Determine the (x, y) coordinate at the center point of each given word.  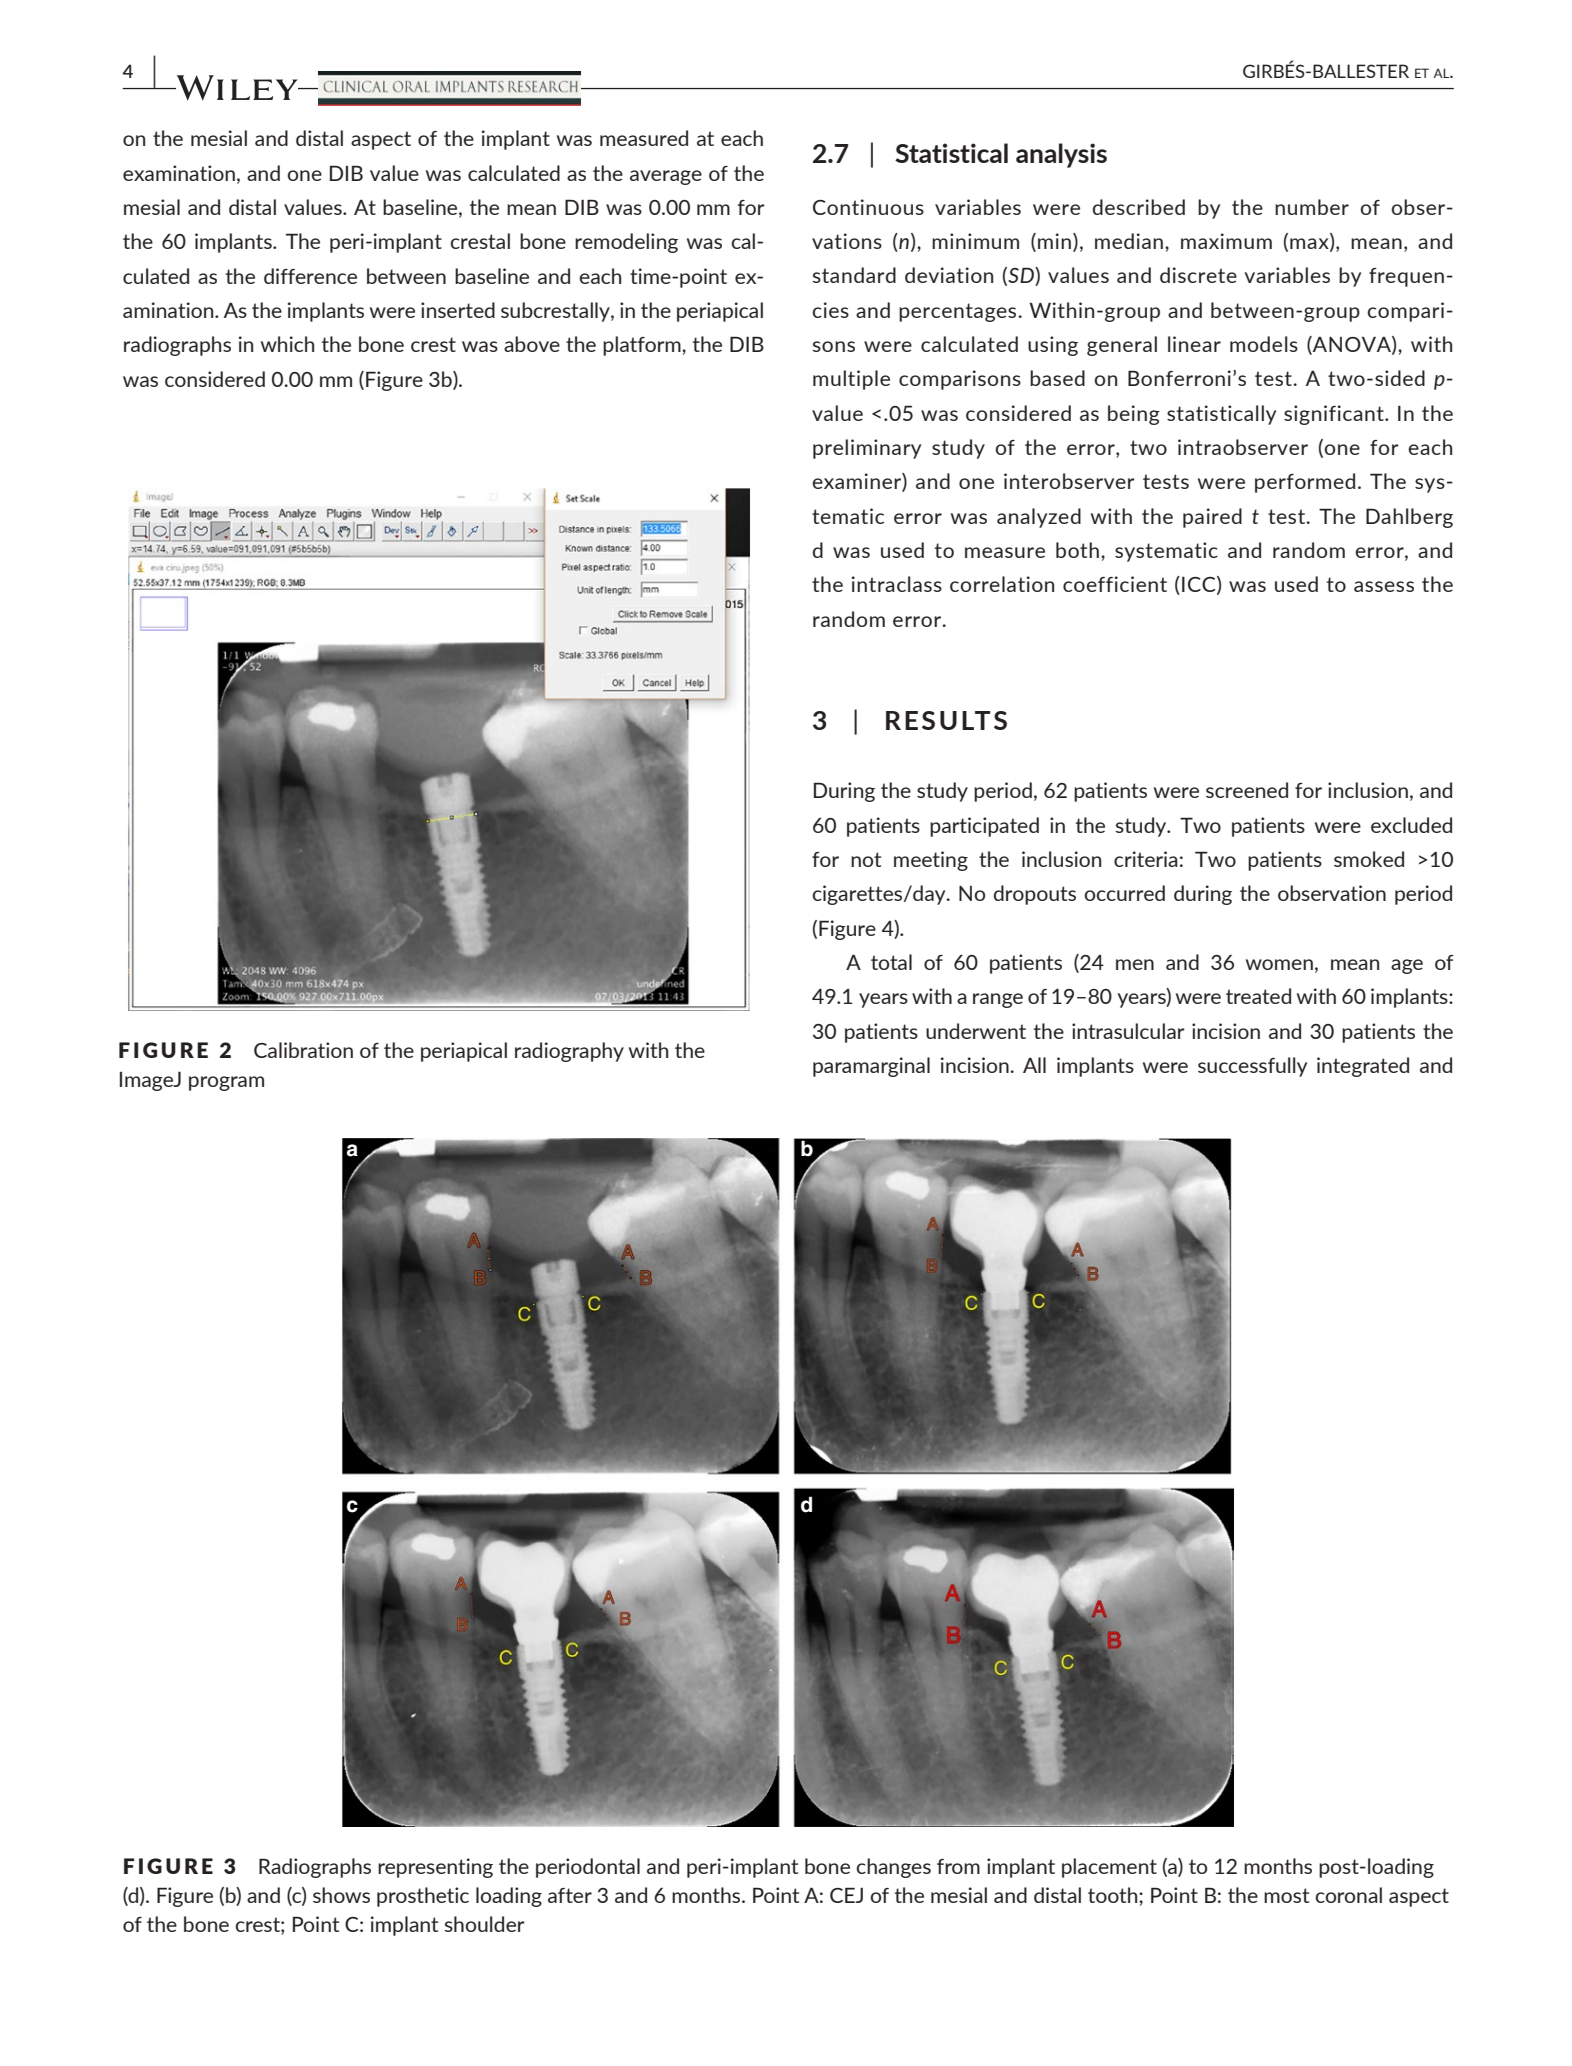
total (891, 962)
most (1286, 1895)
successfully (1252, 1067)
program (226, 1083)
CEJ (846, 1895)
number (1312, 207)
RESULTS (946, 720)
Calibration (303, 1050)
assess (1384, 586)
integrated (1363, 1067)
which (287, 344)
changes (894, 1868)
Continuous (868, 207)
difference (310, 276)
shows (341, 1895)
